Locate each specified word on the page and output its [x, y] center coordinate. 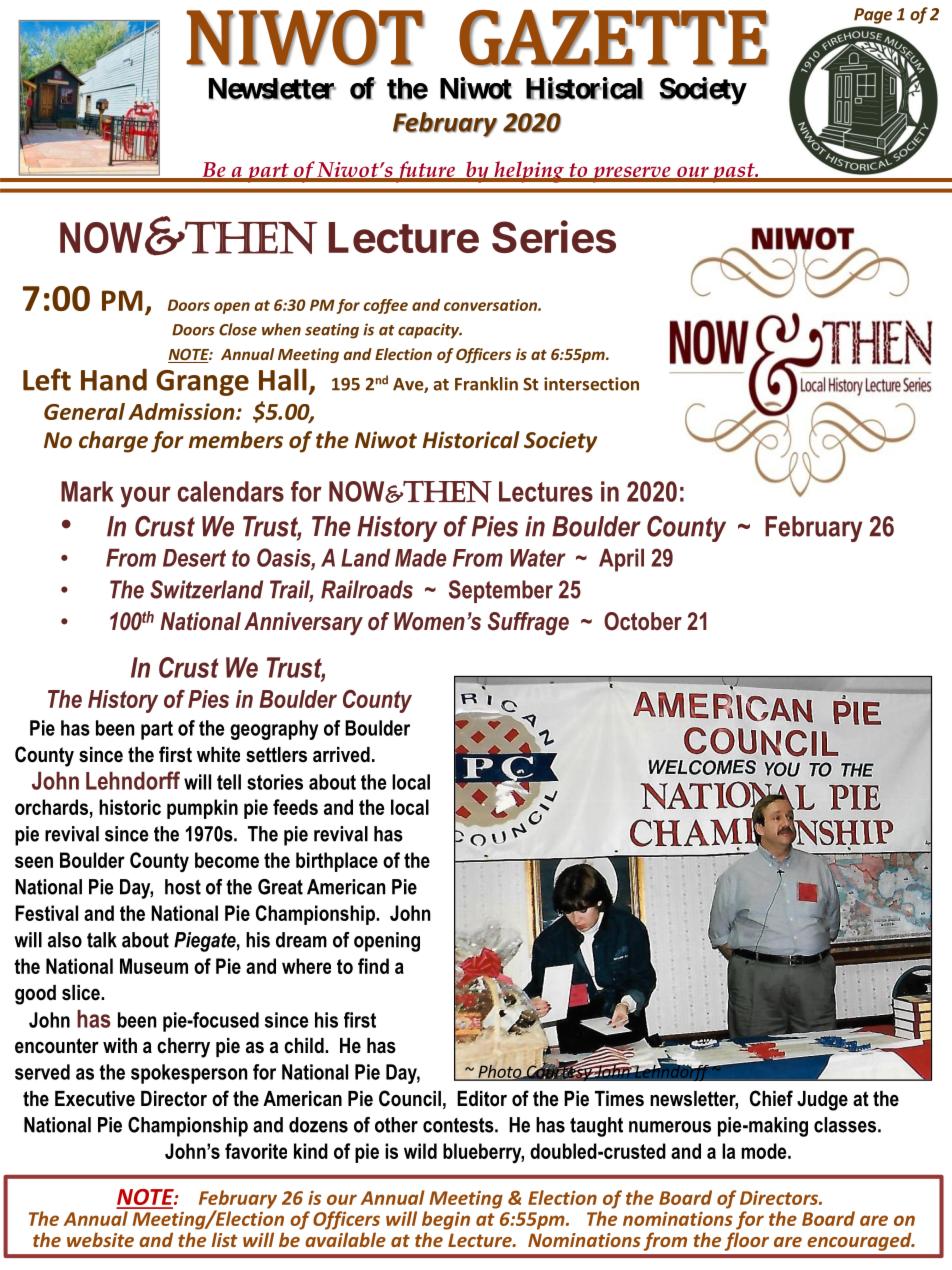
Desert [194, 558]
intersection [591, 384]
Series [554, 236]
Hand [114, 379]
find [373, 966]
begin [446, 1220]
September [501, 591]
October [643, 621]
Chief [771, 1098]
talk [102, 940]
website [100, 1239]
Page [873, 16]
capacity [430, 331]
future [425, 172]
